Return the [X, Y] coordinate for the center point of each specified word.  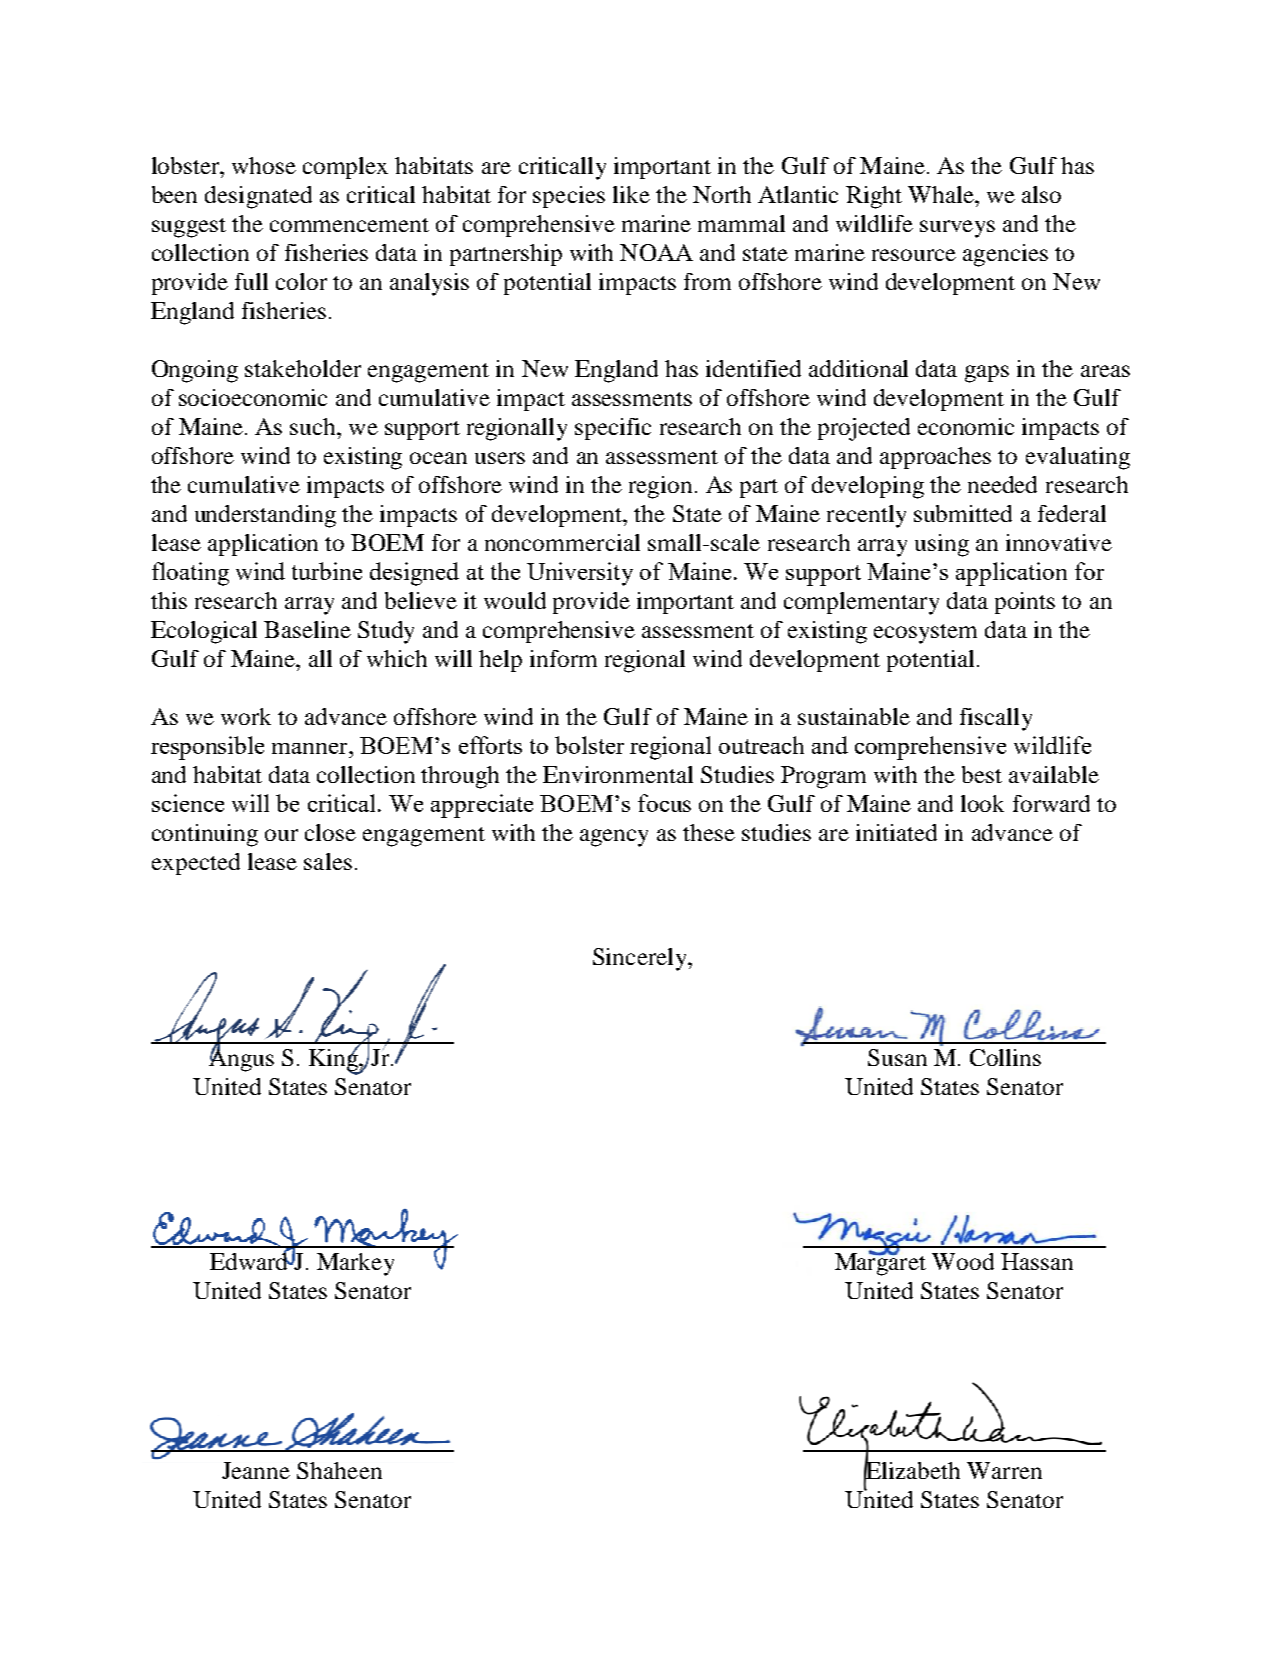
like [631, 194]
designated [258, 197]
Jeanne [256, 1470]
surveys [957, 229]
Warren [1004, 1470]
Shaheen [339, 1470]
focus [664, 803]
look [982, 803]
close [330, 832]
